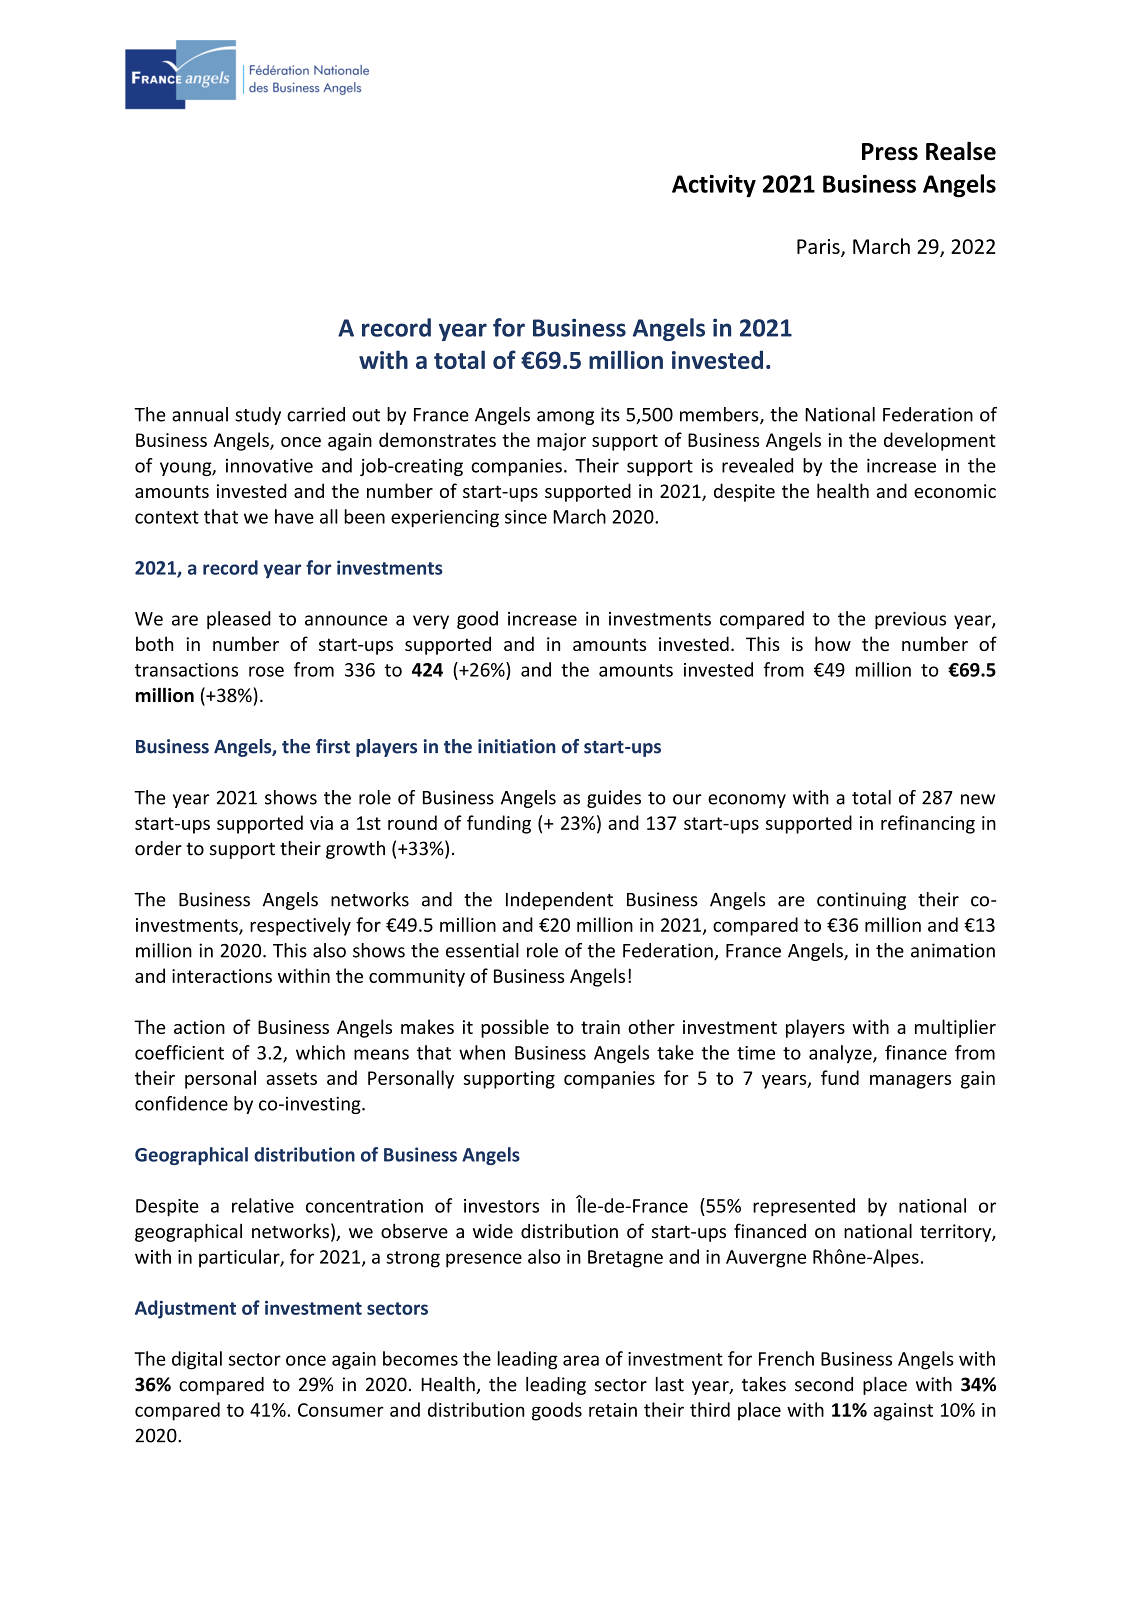 The height and width of the screenshot is (1600, 1131). I want to click on Activity, so click(714, 186).
